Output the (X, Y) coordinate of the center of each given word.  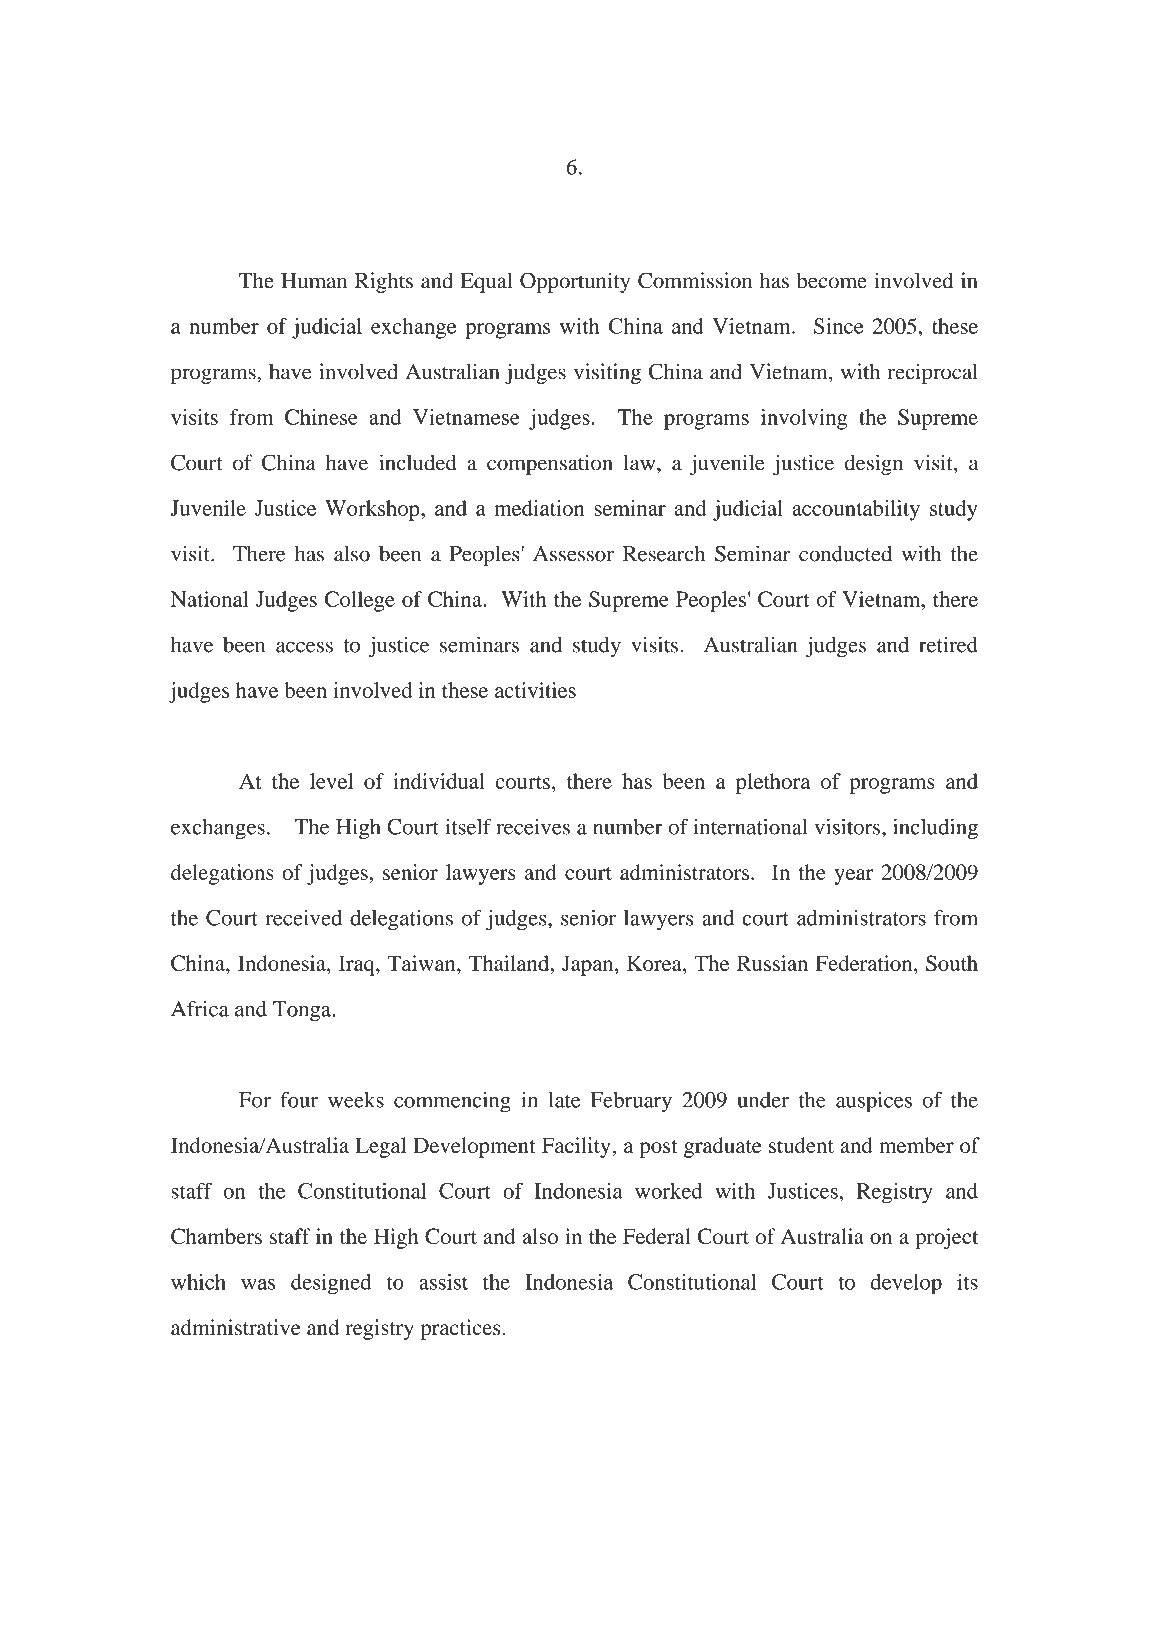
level (331, 781)
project (946, 1238)
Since (838, 326)
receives (533, 827)
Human (314, 281)
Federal (657, 1236)
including (935, 829)
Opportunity (575, 282)
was (258, 1284)
